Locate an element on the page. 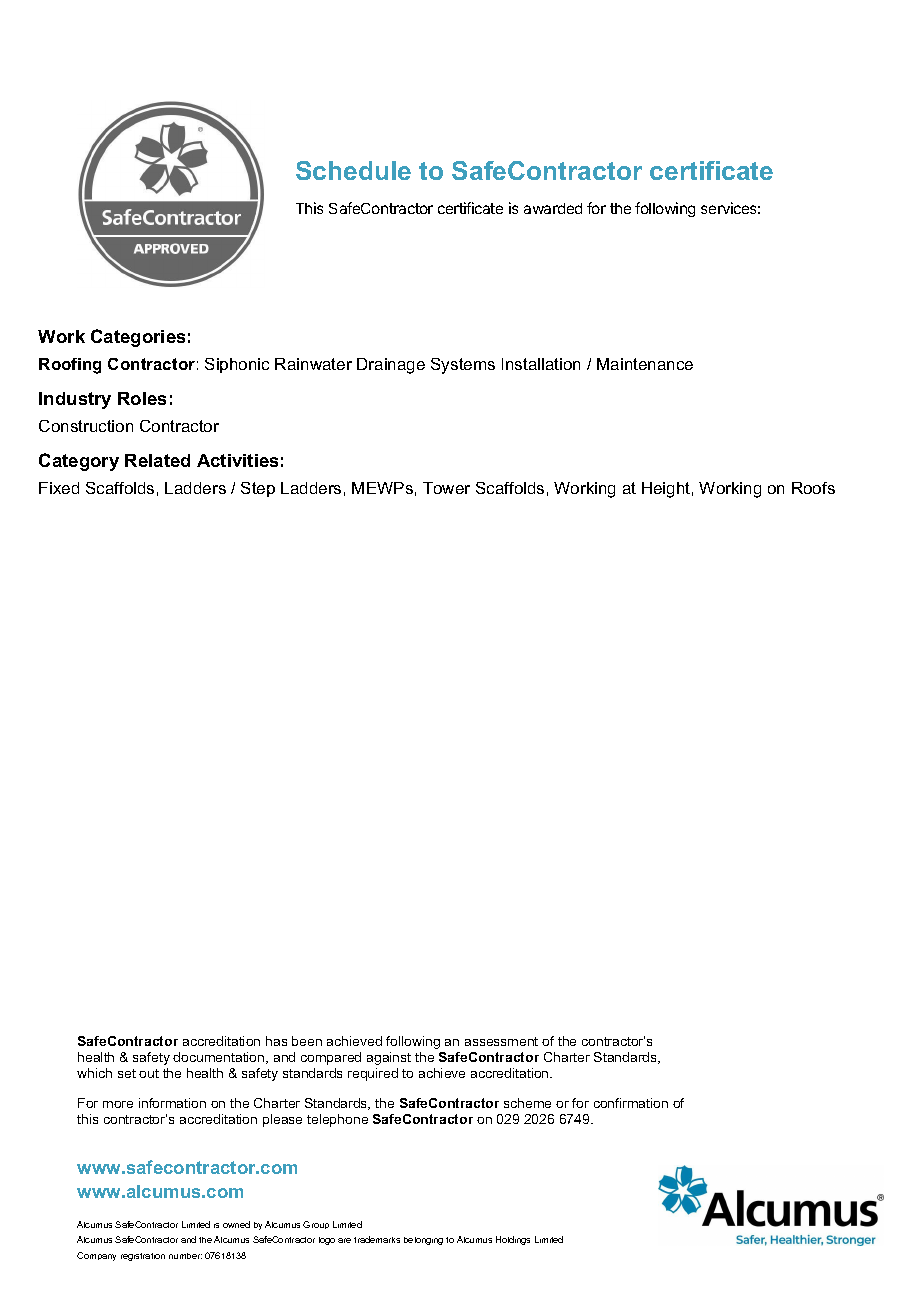  Tower is located at coordinates (446, 488).
